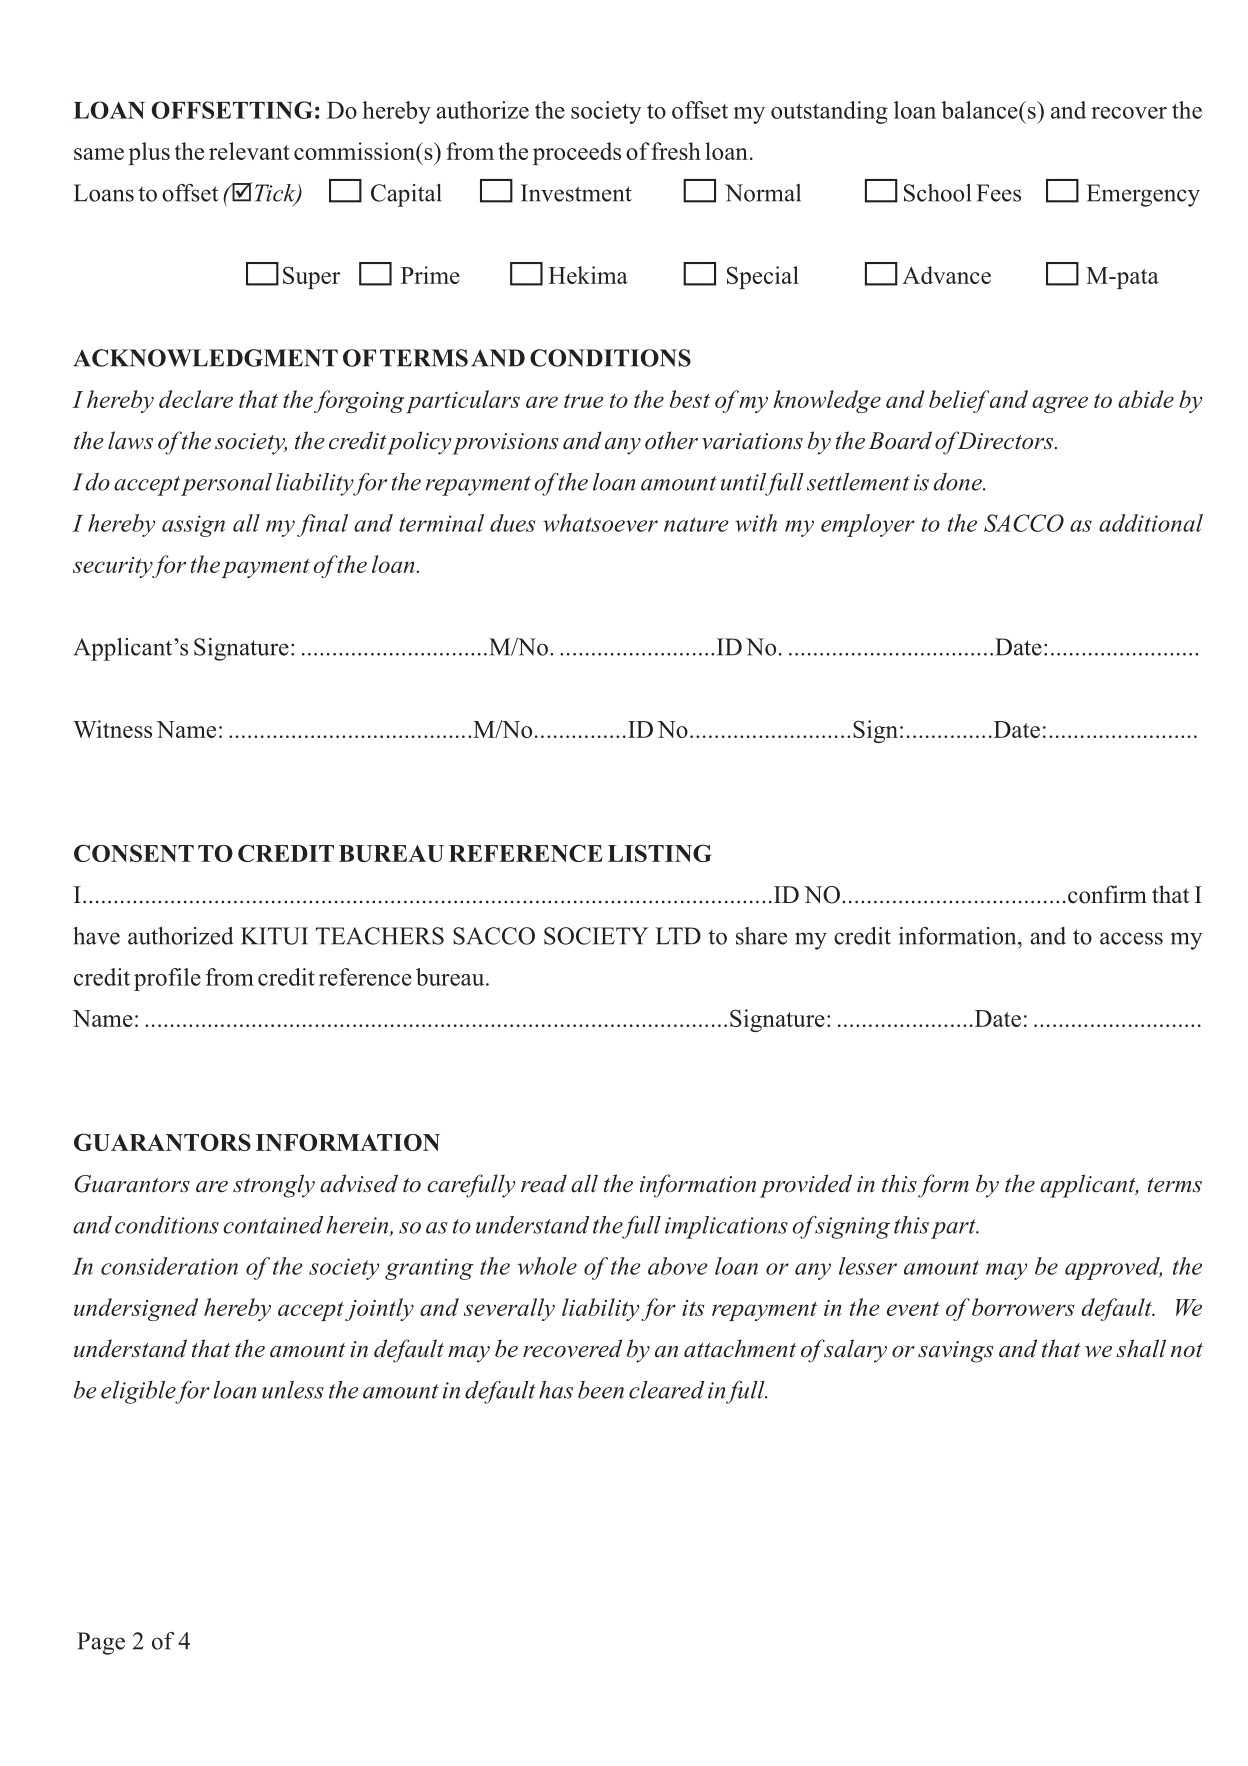 The width and height of the screenshot is (1248, 1766). I want to click on cleared, so click(666, 1390).
